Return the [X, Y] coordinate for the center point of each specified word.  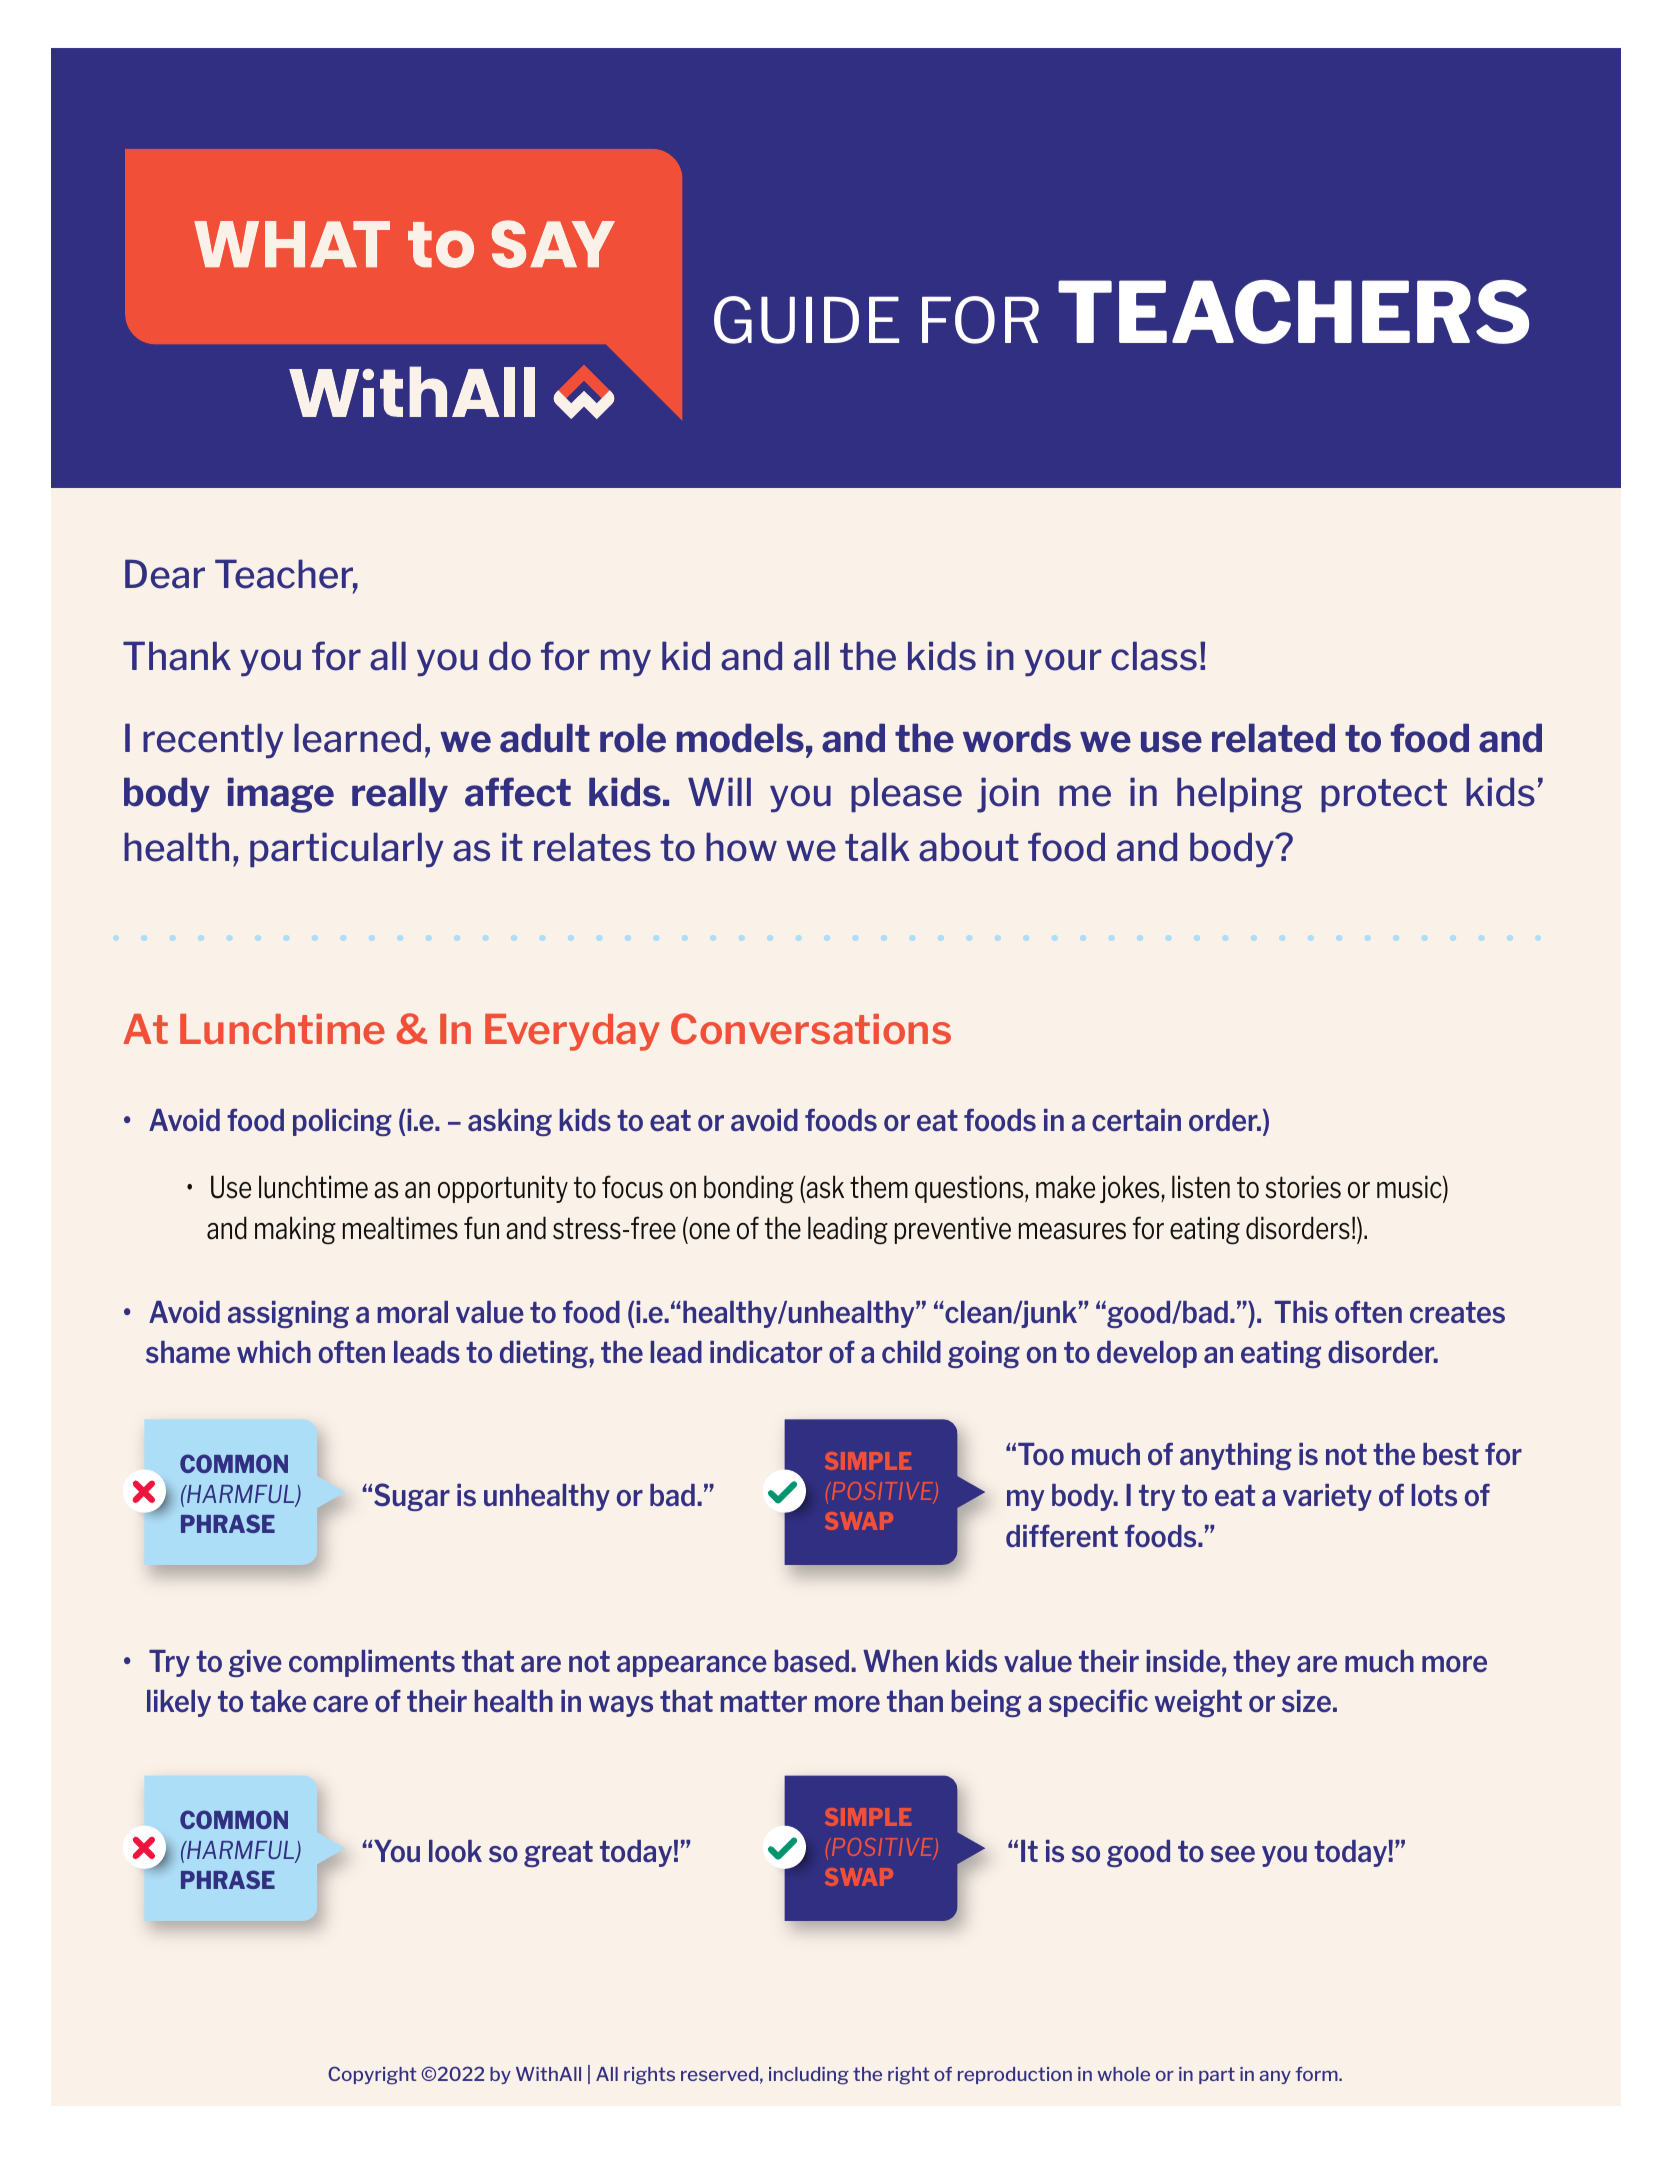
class [1154, 656]
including [809, 2076]
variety [1327, 1497]
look [455, 1851]
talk [877, 847]
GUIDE [806, 320]
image [281, 795]
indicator [766, 1352]
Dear [165, 574]
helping [1239, 795]
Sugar [412, 1497]
